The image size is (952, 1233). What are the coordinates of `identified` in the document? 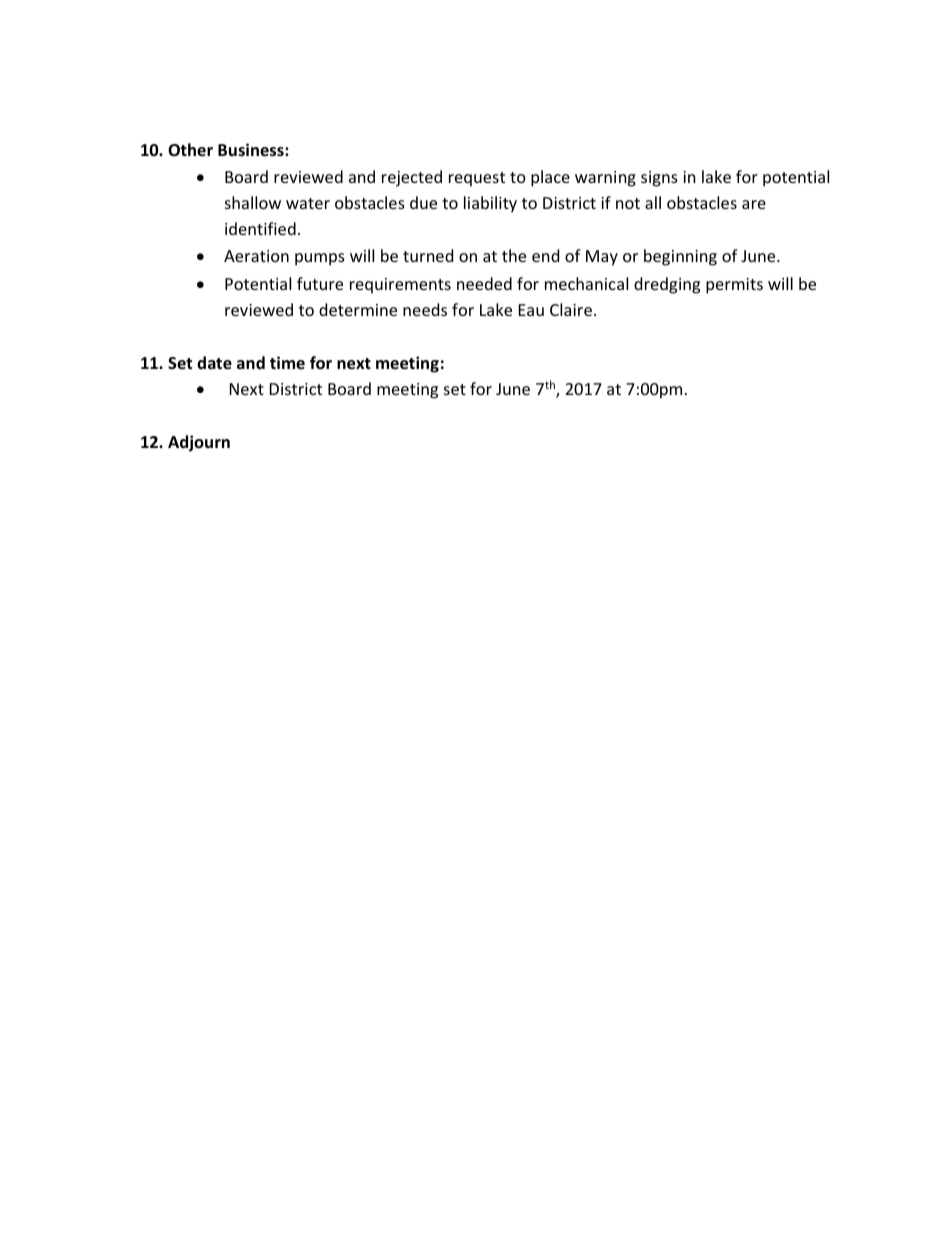 It's located at (260, 228).
